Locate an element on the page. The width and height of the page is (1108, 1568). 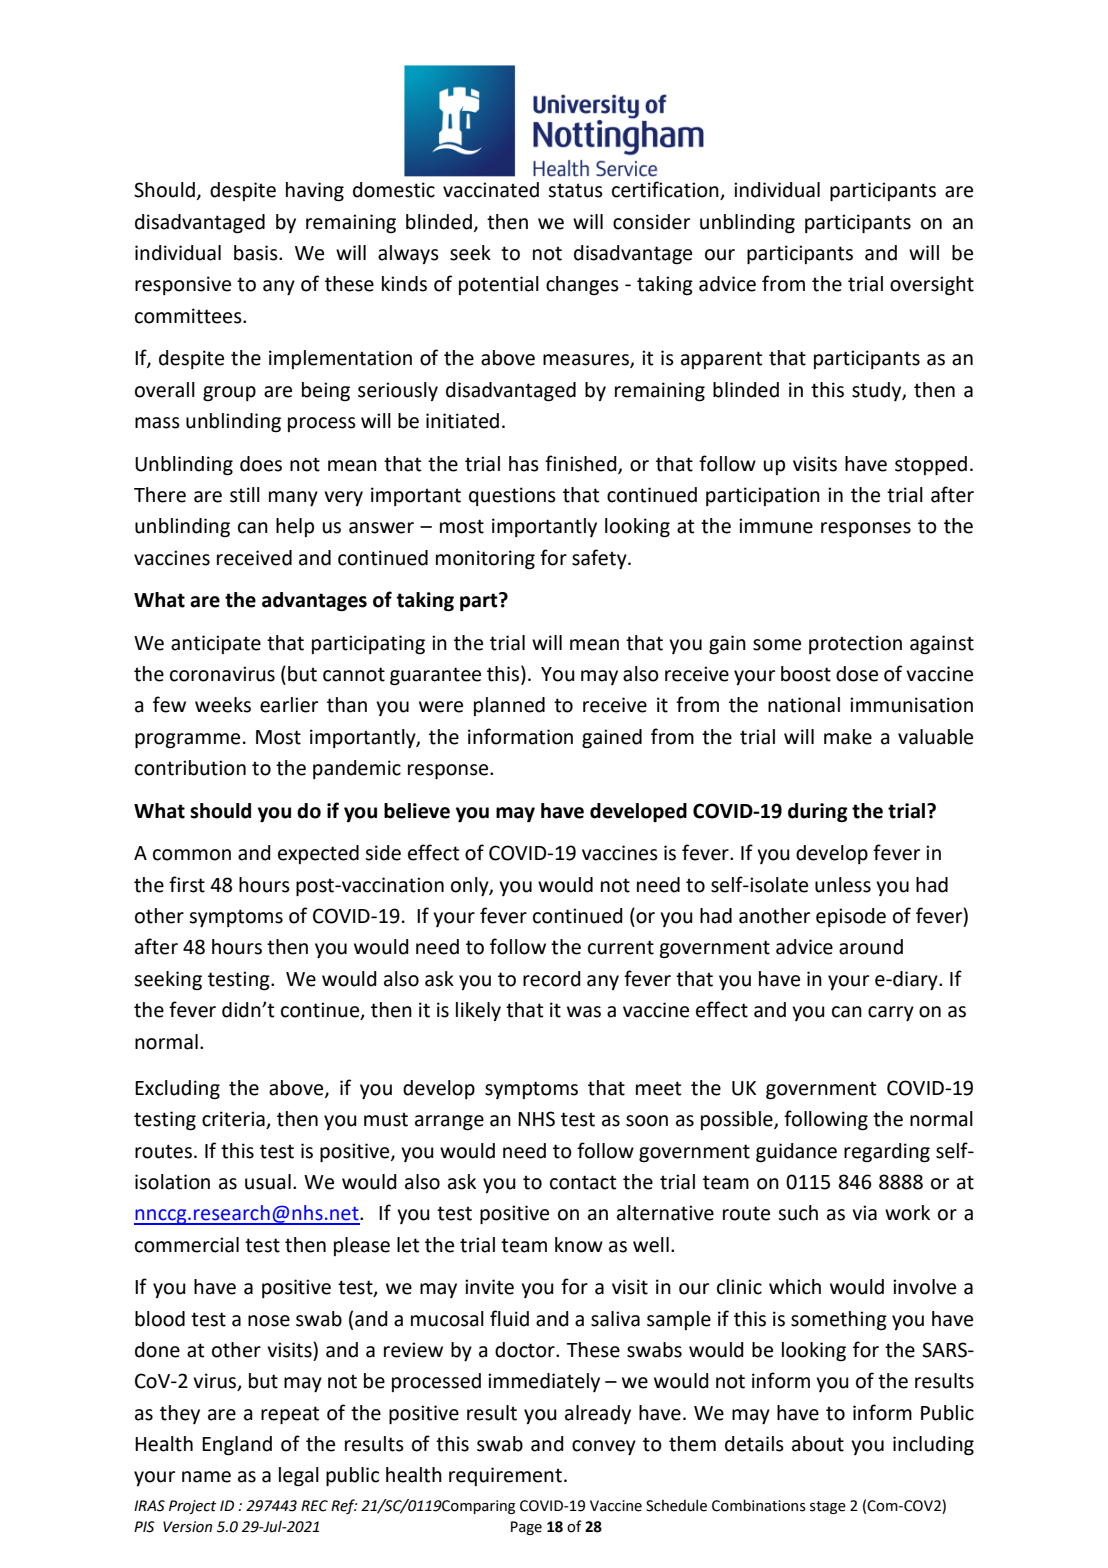
usual is located at coordinates (268, 1182).
